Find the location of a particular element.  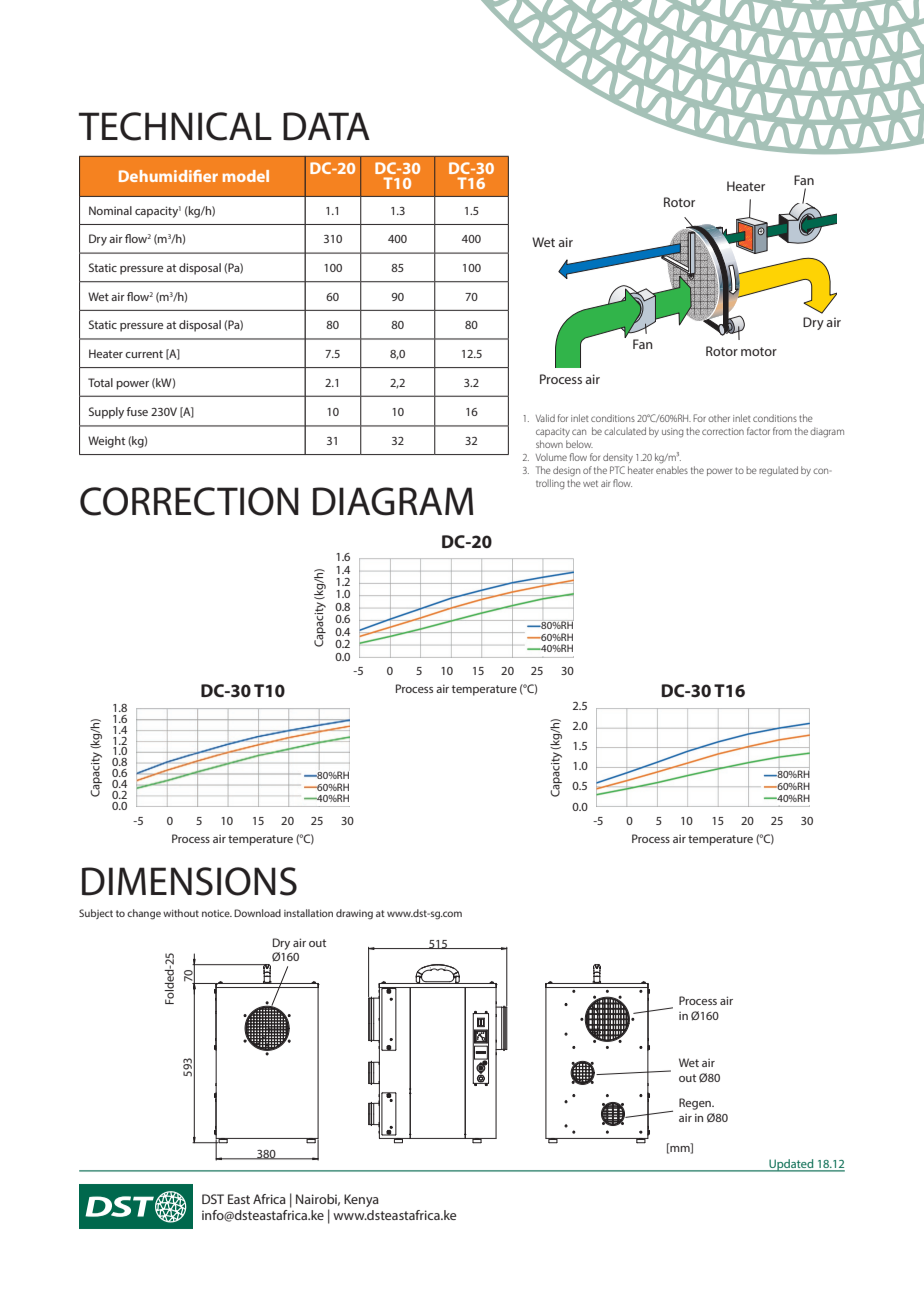

regulated is located at coordinates (778, 471).
